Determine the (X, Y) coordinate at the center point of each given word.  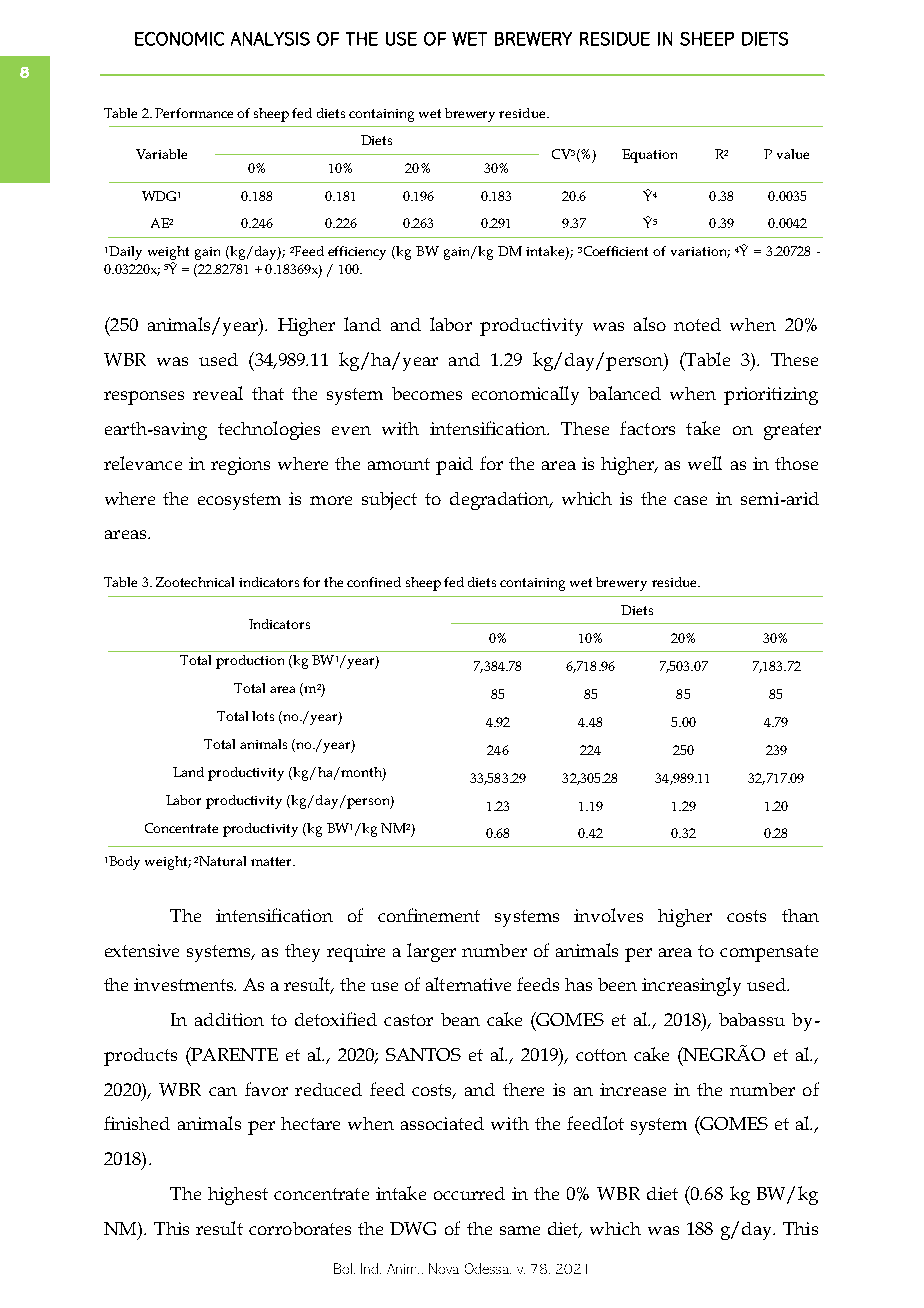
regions (240, 466)
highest (238, 1196)
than (800, 915)
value (793, 154)
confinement (429, 915)
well (705, 463)
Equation (649, 156)
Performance (194, 113)
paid (454, 466)
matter (272, 861)
